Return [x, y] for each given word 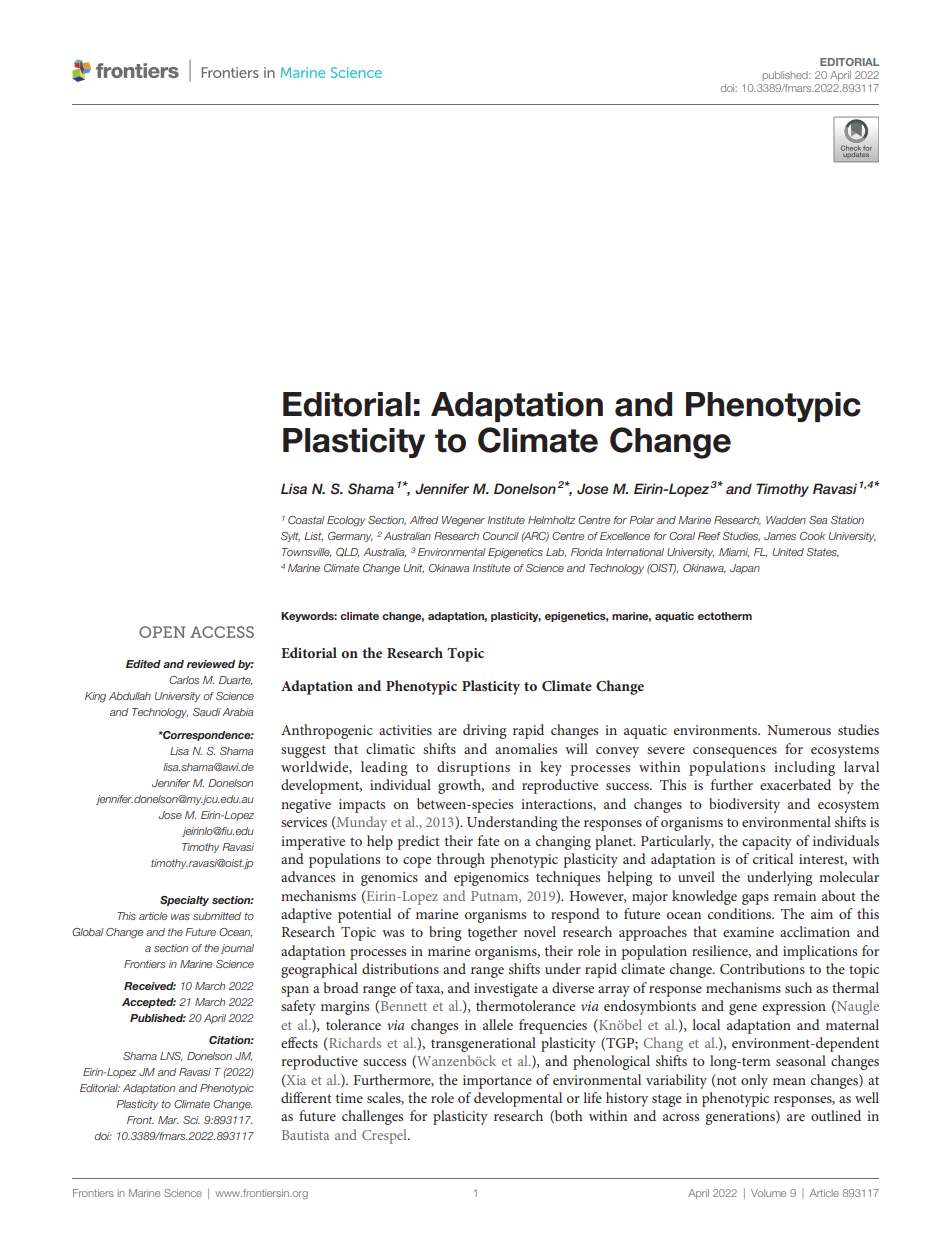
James [780, 536]
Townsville [306, 552]
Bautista [305, 1135]
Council [501, 536]
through [461, 860]
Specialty [184, 901]
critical [773, 858]
